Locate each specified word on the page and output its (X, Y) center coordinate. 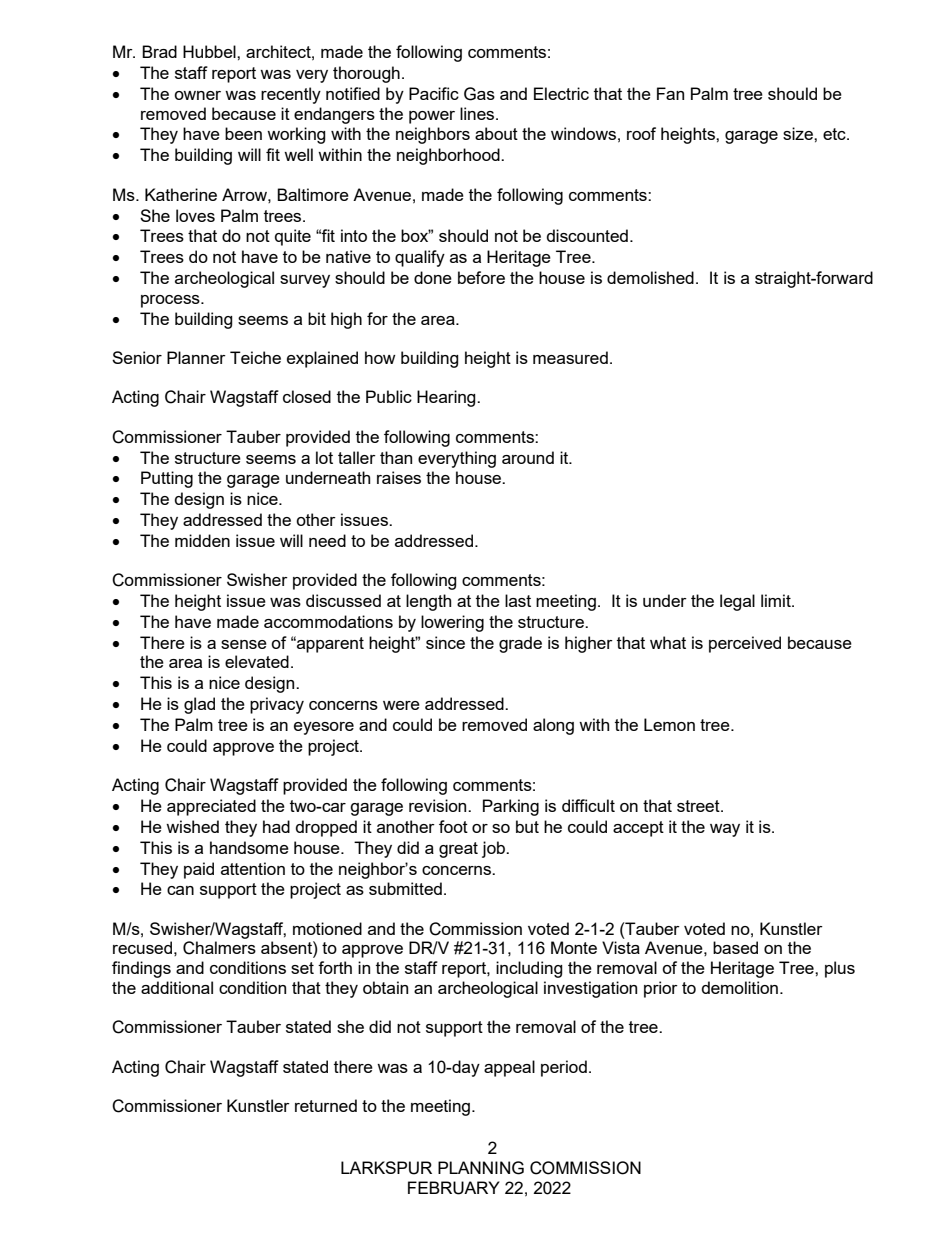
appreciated (211, 807)
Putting (167, 479)
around (528, 457)
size (799, 133)
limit (777, 600)
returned (326, 1105)
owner (197, 95)
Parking (511, 807)
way (725, 830)
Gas (479, 94)
